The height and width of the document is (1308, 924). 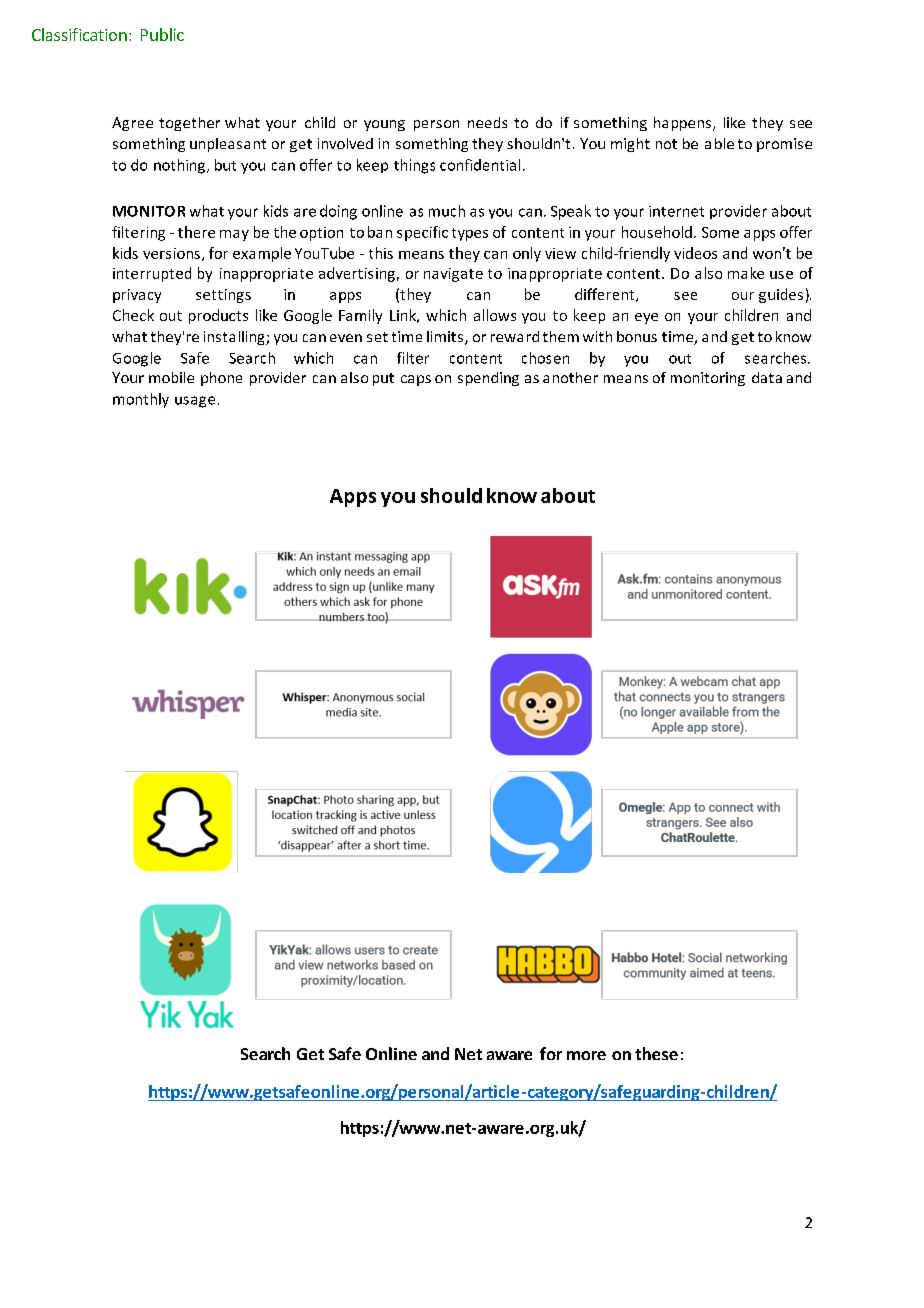 I want to click on these, so click(x=656, y=1053).
